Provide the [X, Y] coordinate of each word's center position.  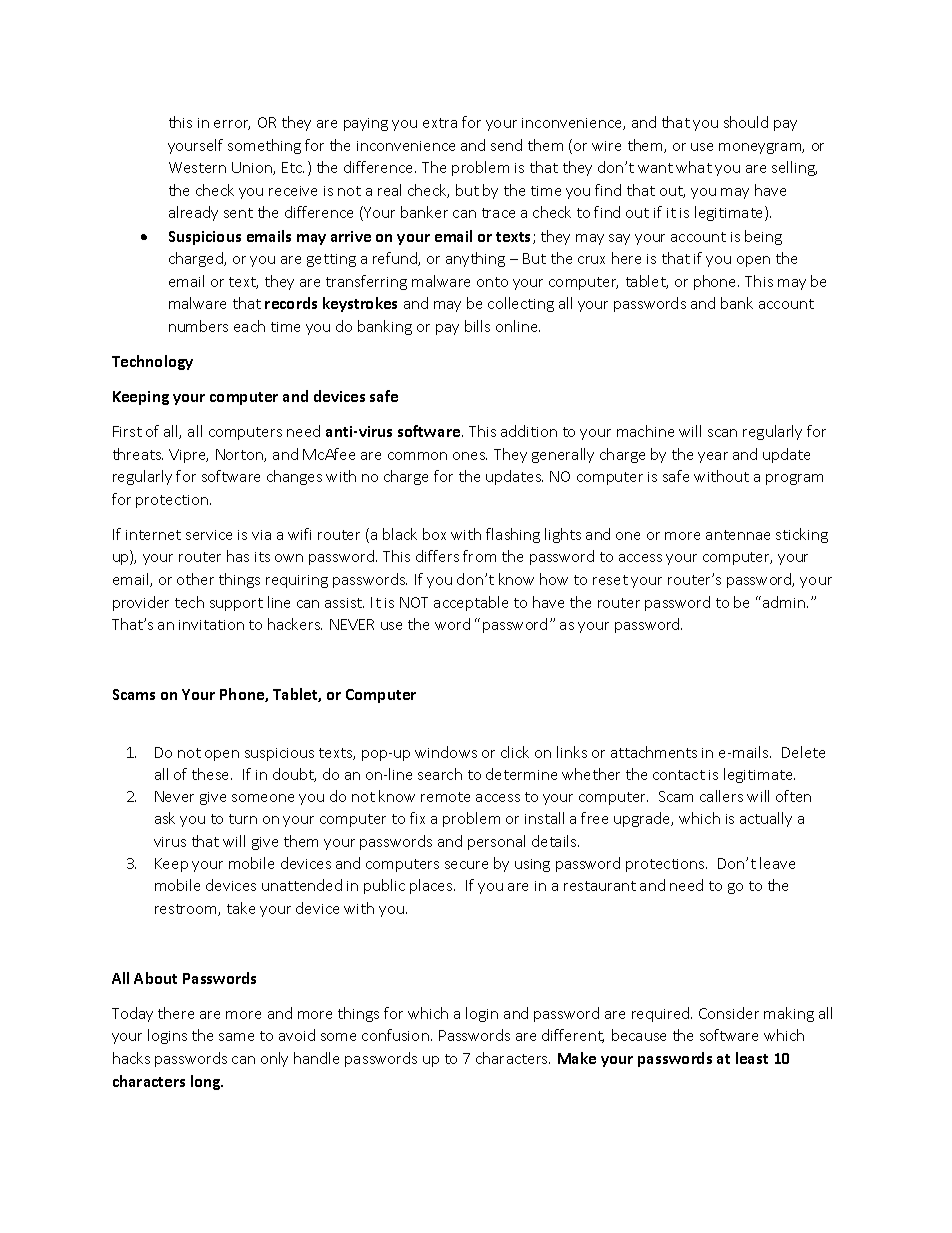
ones [470, 456]
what [694, 167]
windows [446, 752]
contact [679, 775]
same [236, 1037]
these [212, 774]
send [506, 145]
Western [197, 167]
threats [138, 454]
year [713, 457]
